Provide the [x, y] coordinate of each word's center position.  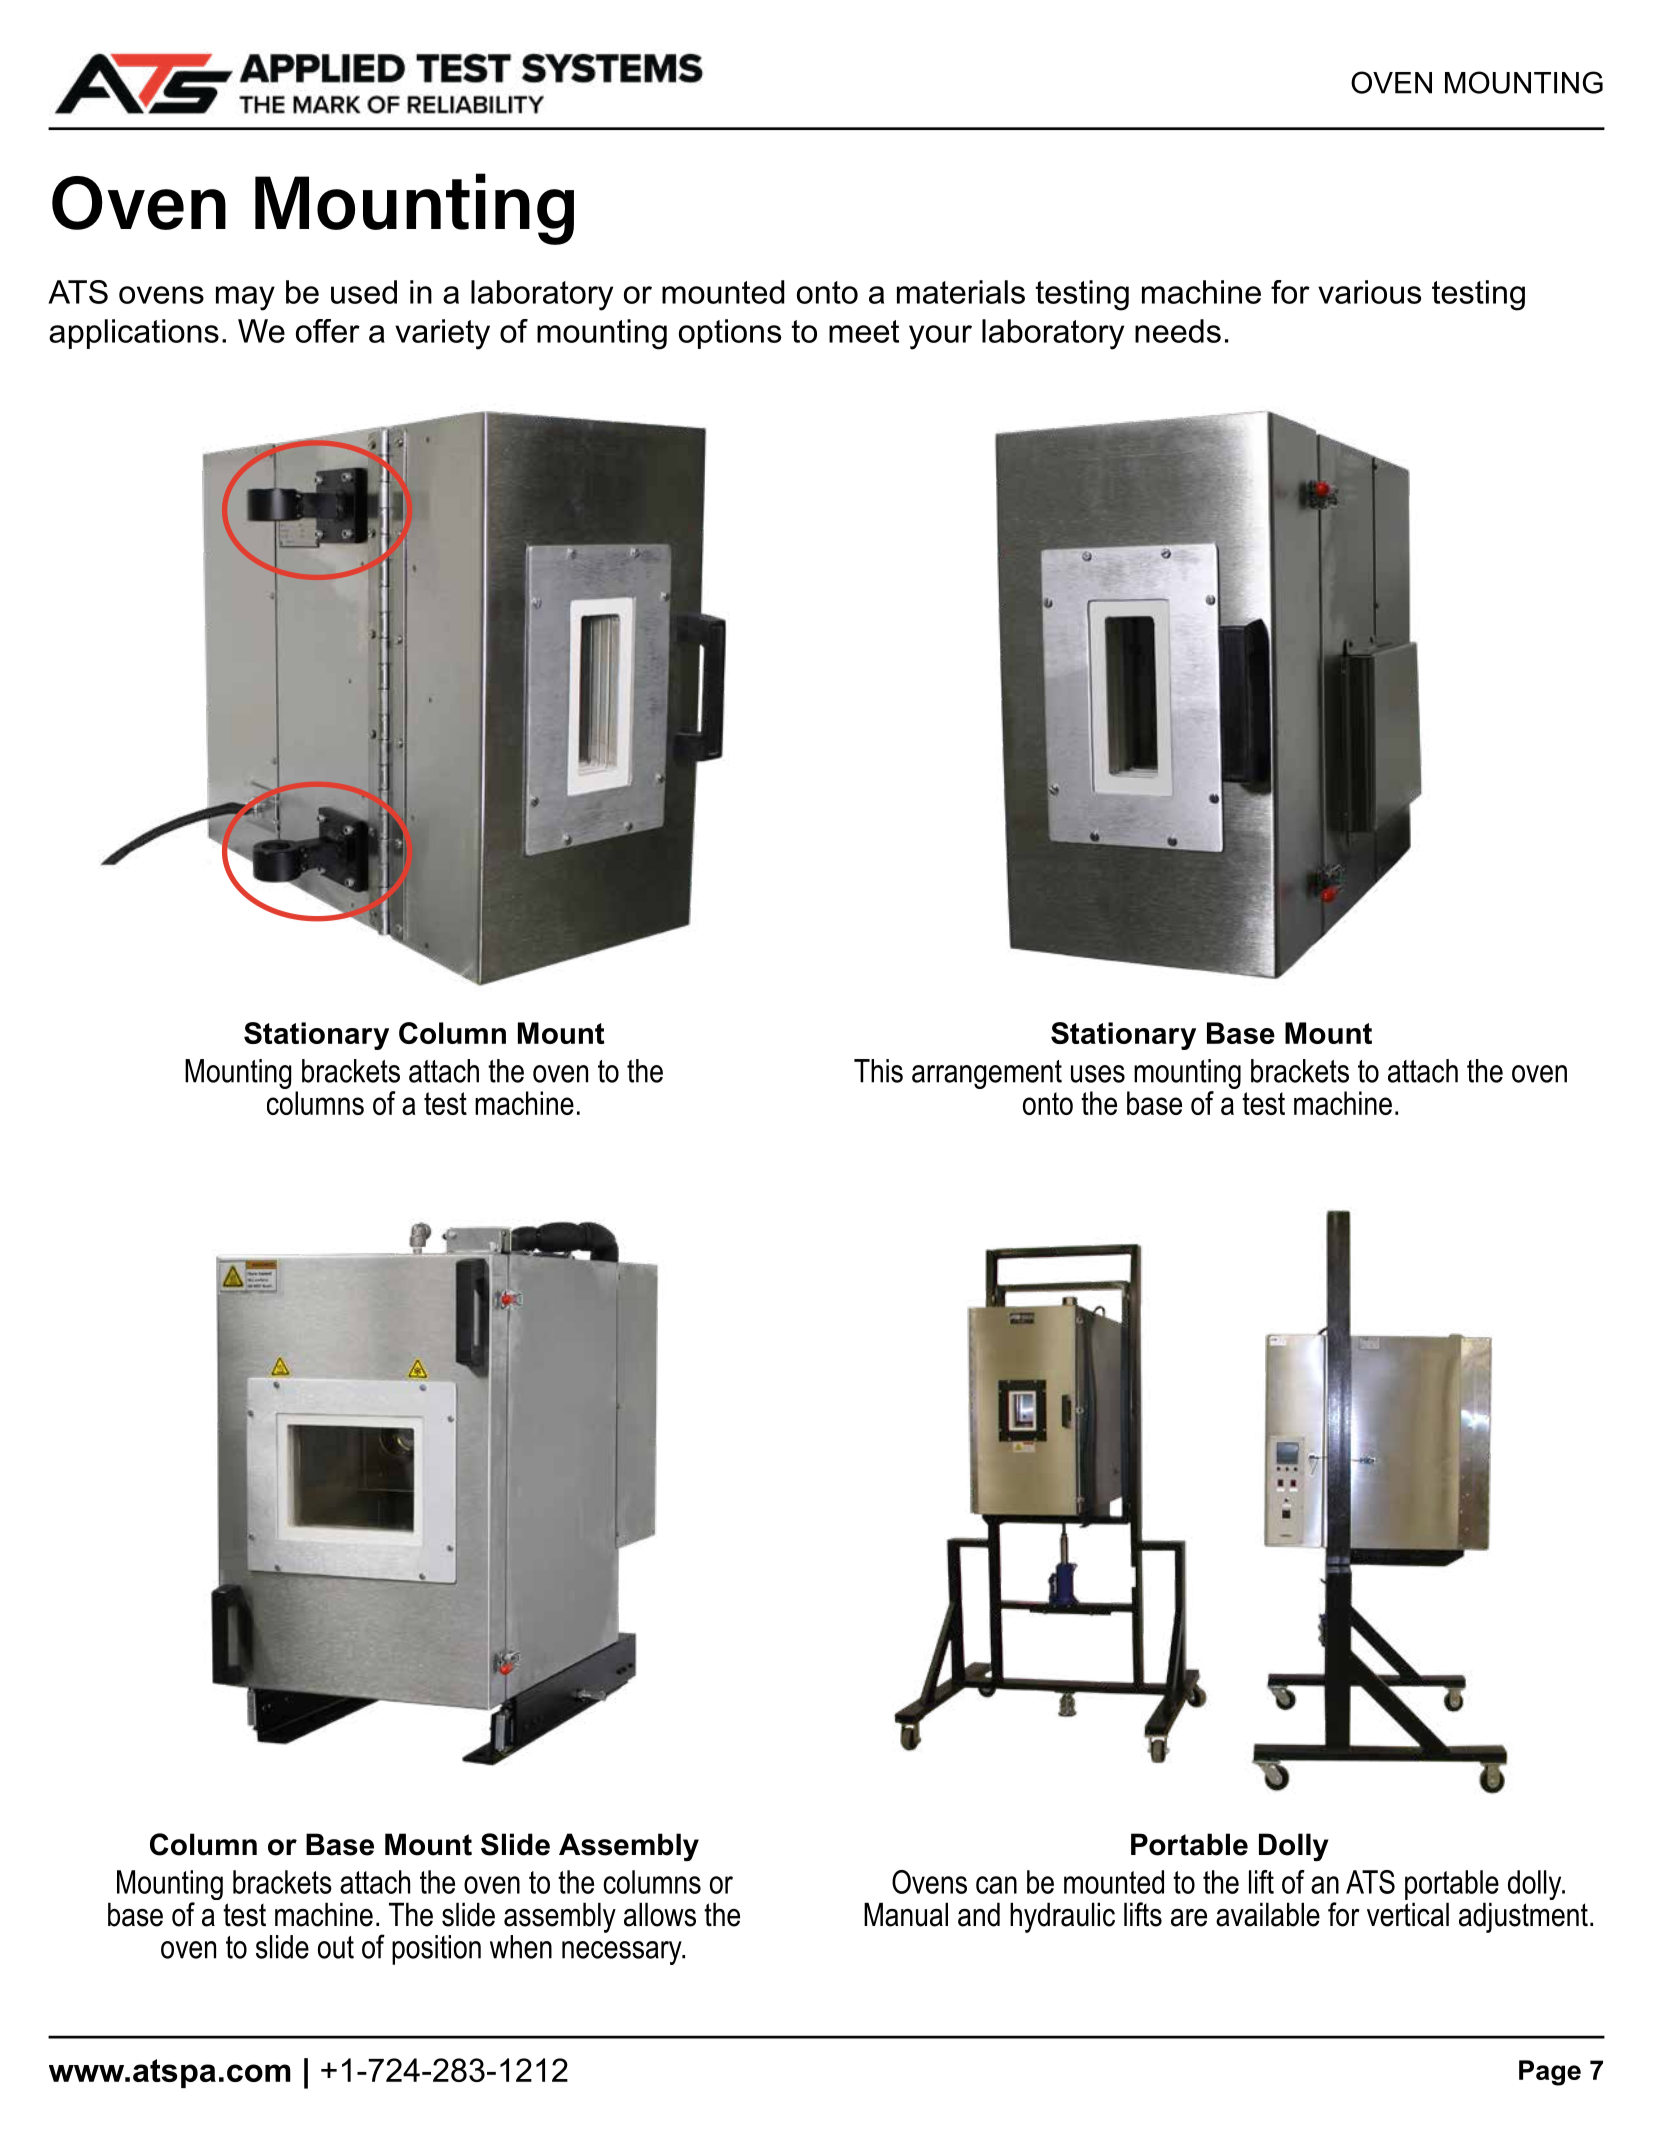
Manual [906, 1914]
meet [864, 331]
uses [1098, 1074]
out [336, 1947]
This [878, 1071]
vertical [1408, 1914]
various [1369, 292]
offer [328, 331]
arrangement [987, 1074]
